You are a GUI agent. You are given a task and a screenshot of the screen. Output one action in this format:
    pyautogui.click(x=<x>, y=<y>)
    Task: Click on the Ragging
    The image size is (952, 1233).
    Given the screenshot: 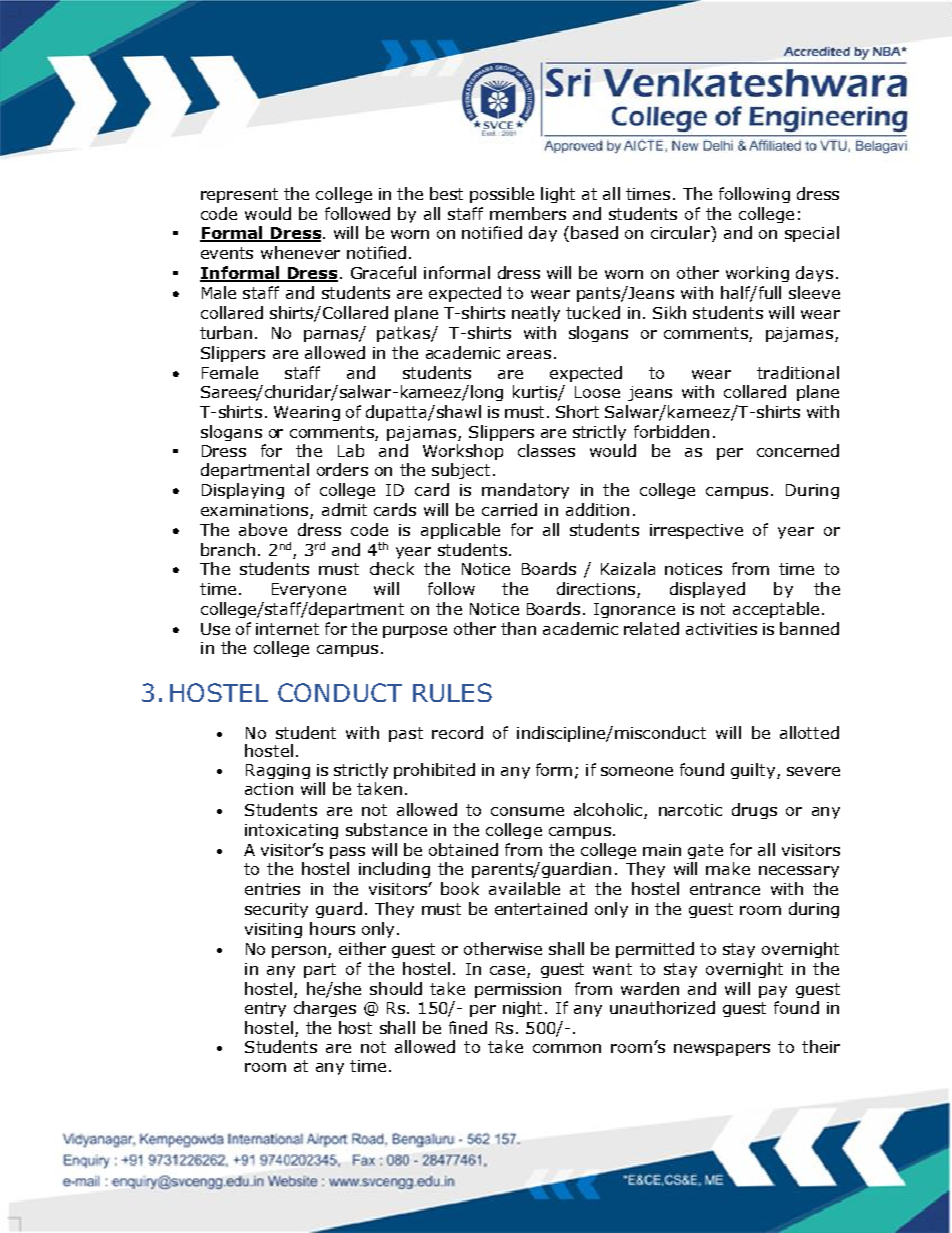 What is the action you would take?
    pyautogui.click(x=278, y=771)
